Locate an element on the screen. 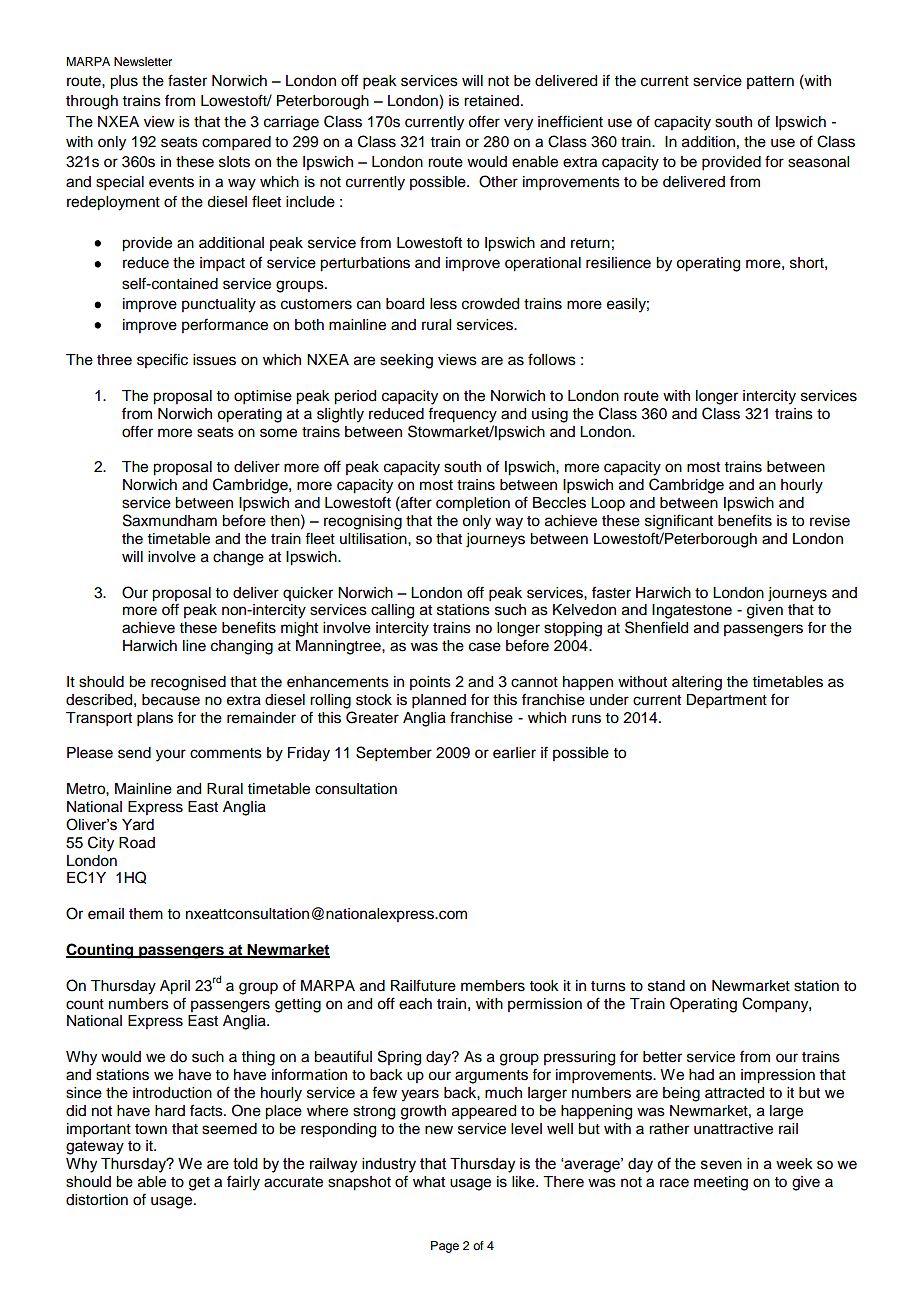 Image resolution: width=924 pixels, height=1308 pixels. case is located at coordinates (485, 647).
